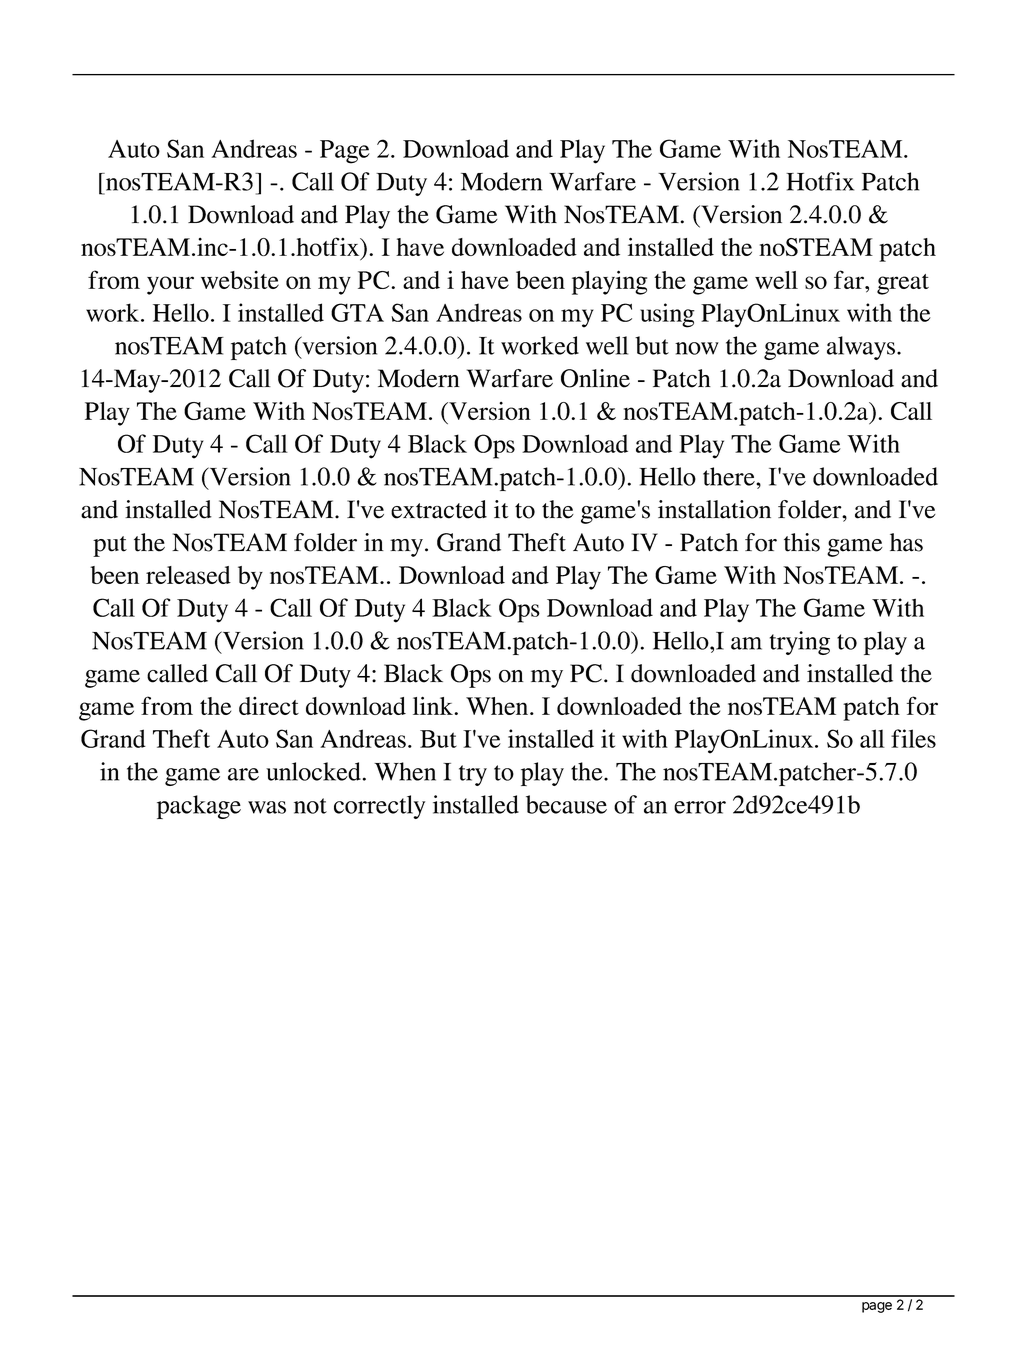  I want to click on installation, so click(714, 509).
